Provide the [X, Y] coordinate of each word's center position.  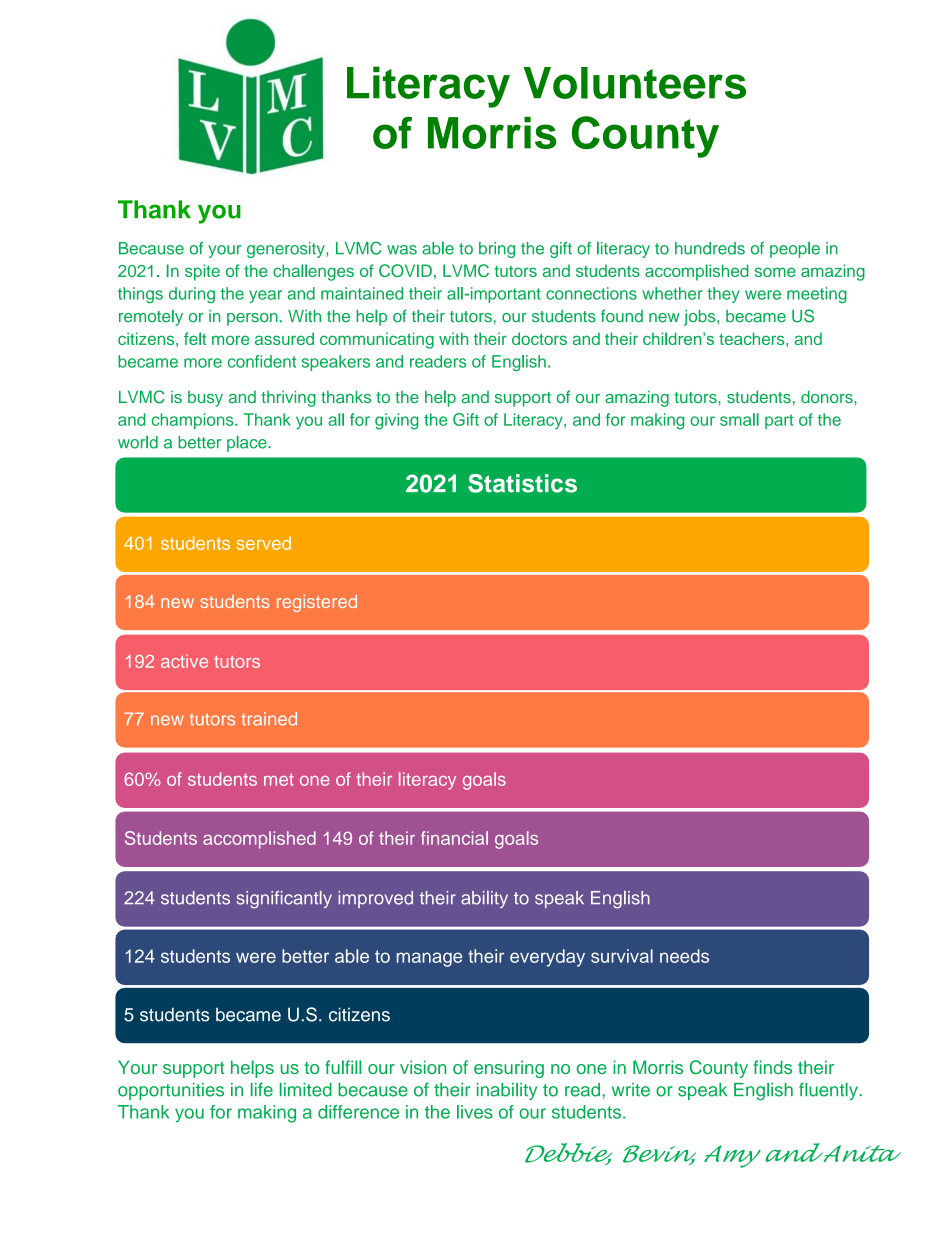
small [739, 419]
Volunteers [635, 83]
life [262, 1089]
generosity [287, 250]
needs [684, 956]
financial [454, 838]
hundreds [710, 248]
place [248, 444]
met [279, 779]
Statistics [522, 483]
